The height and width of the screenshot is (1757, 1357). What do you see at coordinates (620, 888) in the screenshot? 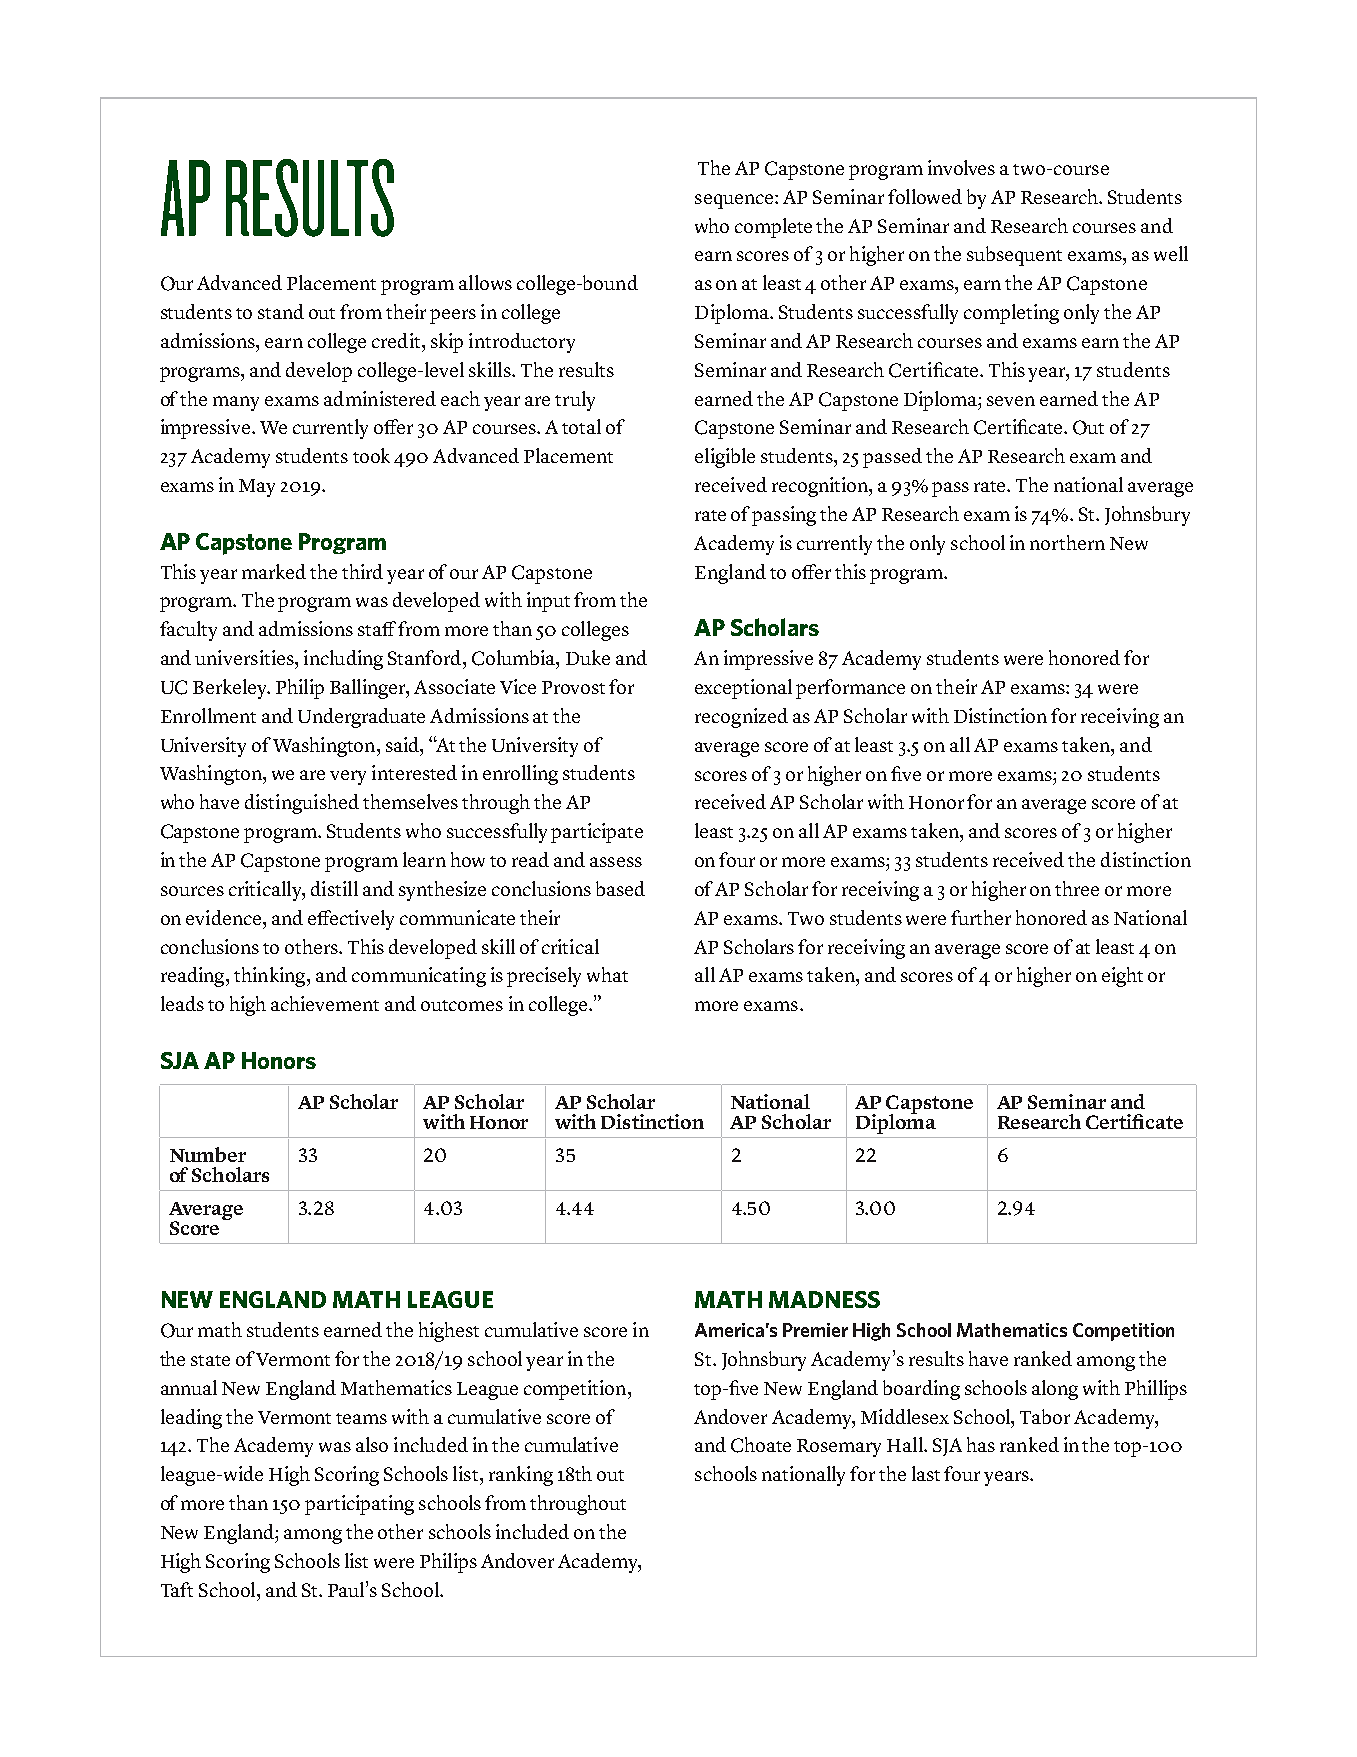
I see `based` at bounding box center [620, 888].
